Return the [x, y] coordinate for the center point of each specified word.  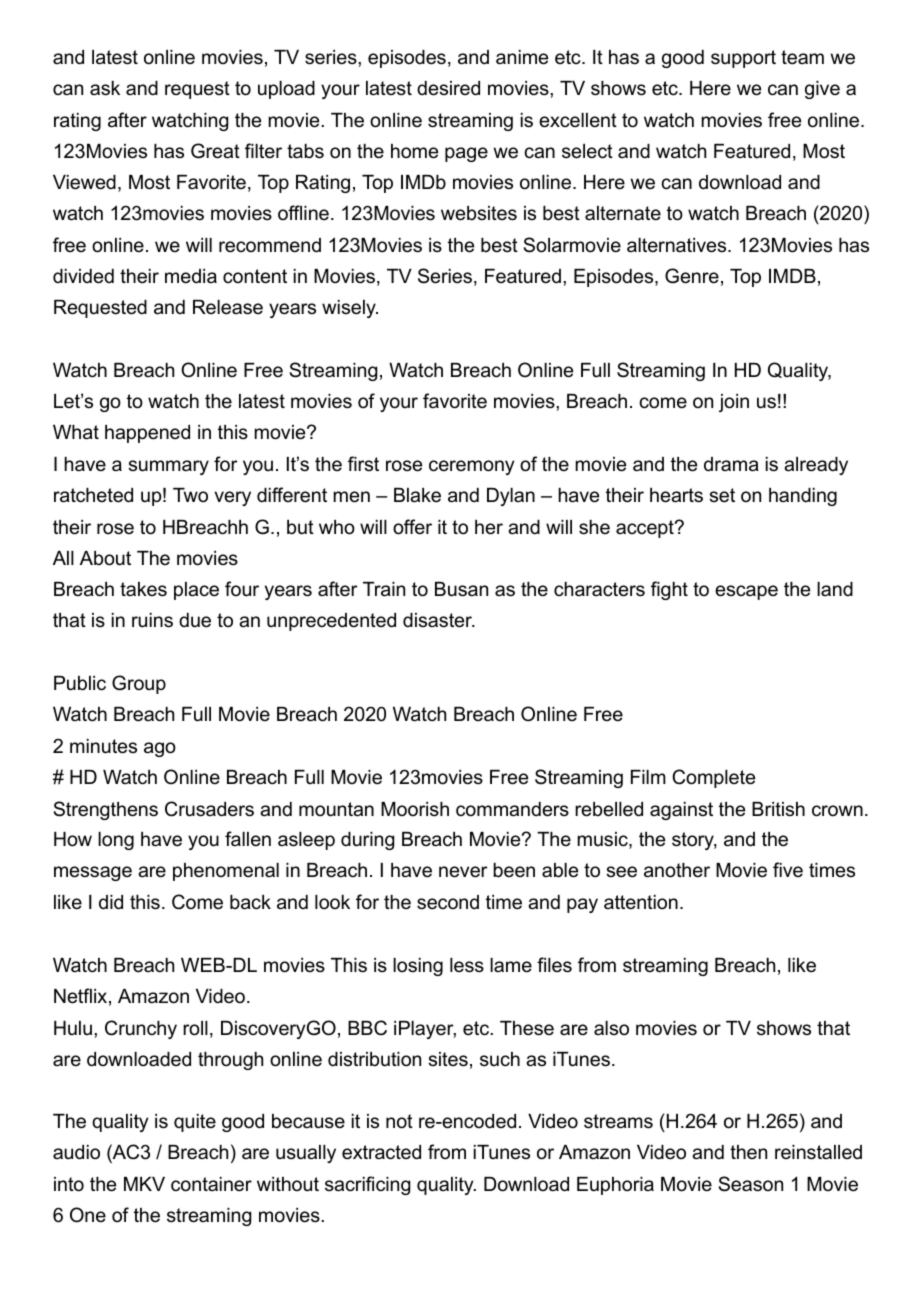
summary [168, 467]
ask [105, 88]
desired [448, 88]
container [211, 1184]
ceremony [471, 467]
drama [731, 464]
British [778, 809]
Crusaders [209, 809]
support [743, 59]
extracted [381, 1152]
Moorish [415, 809]
